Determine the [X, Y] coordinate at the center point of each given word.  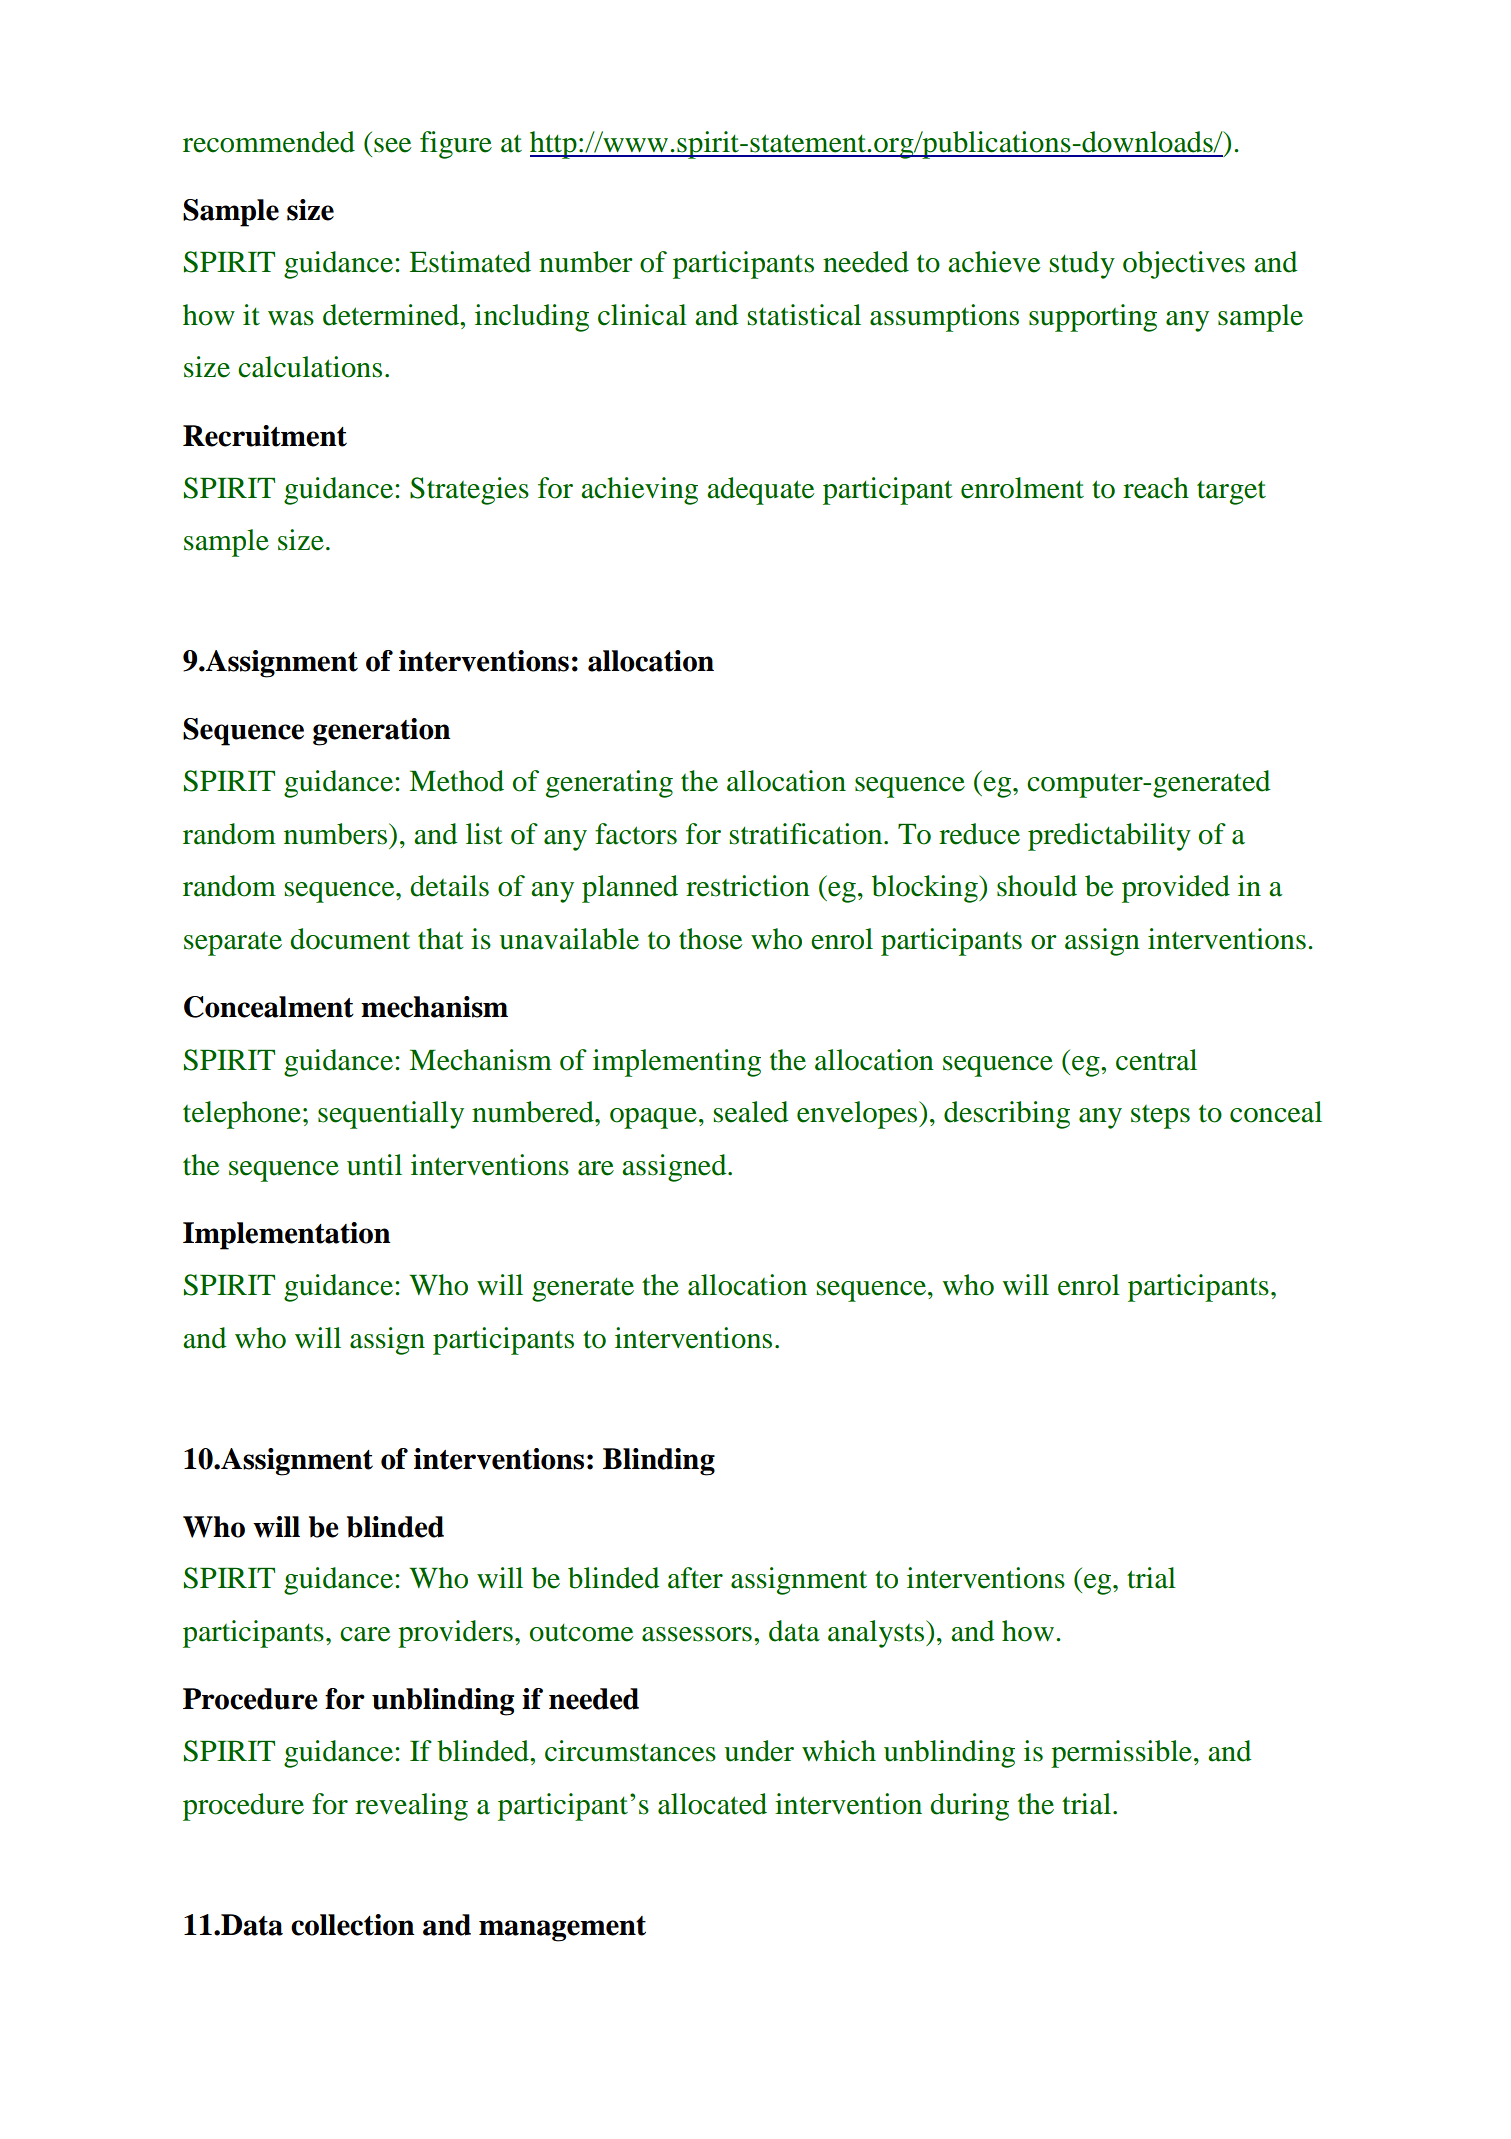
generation [382, 732]
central [1156, 1060]
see [392, 145]
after [695, 1578]
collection [353, 1925]
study [1082, 265]
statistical [804, 315]
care [365, 1634]
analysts [876, 1634]
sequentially [391, 1115]
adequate [760, 491]
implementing [677, 1063]
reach [1156, 488]
